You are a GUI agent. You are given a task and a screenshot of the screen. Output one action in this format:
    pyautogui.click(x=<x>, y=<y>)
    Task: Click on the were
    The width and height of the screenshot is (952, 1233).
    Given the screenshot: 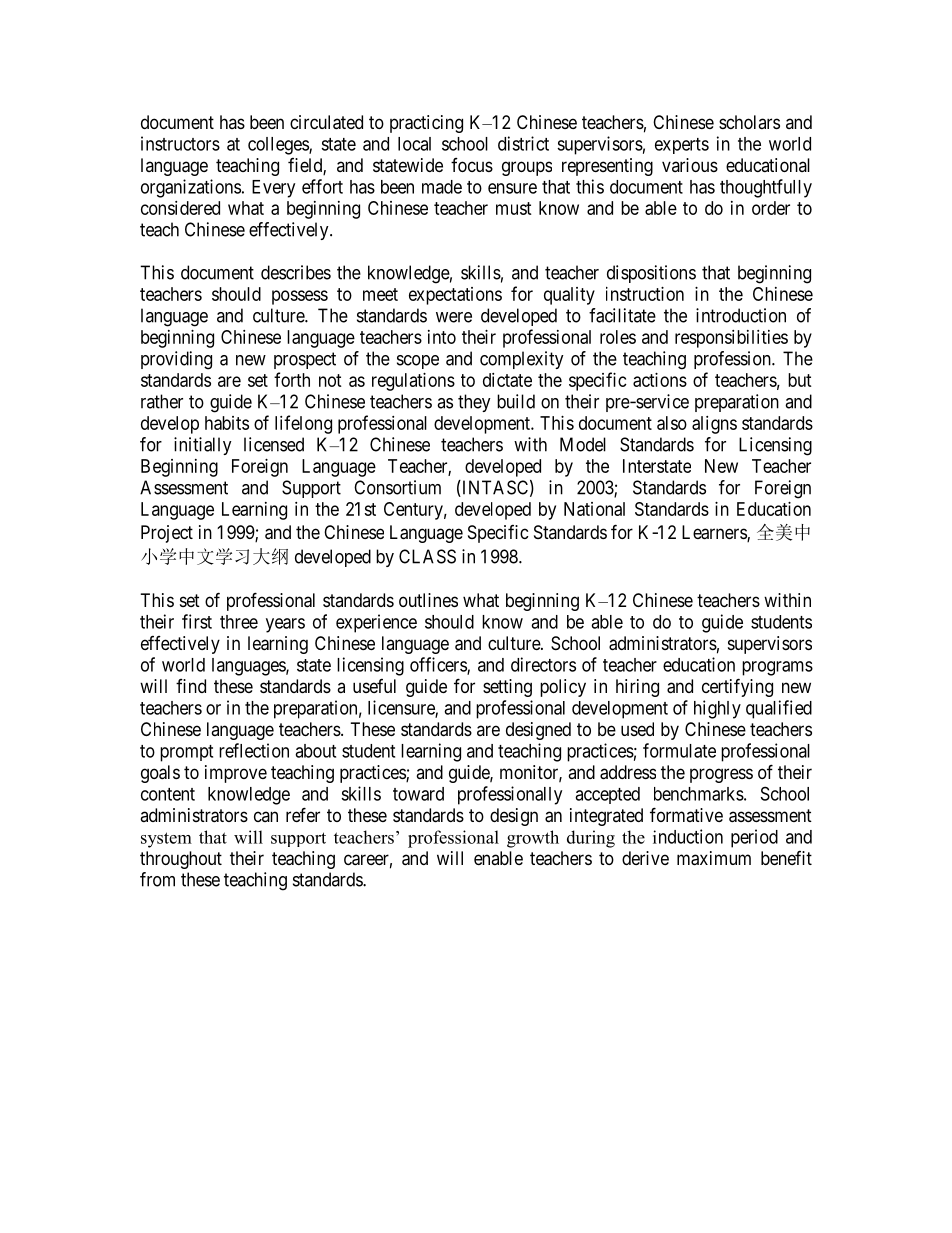 What is the action you would take?
    pyautogui.click(x=454, y=317)
